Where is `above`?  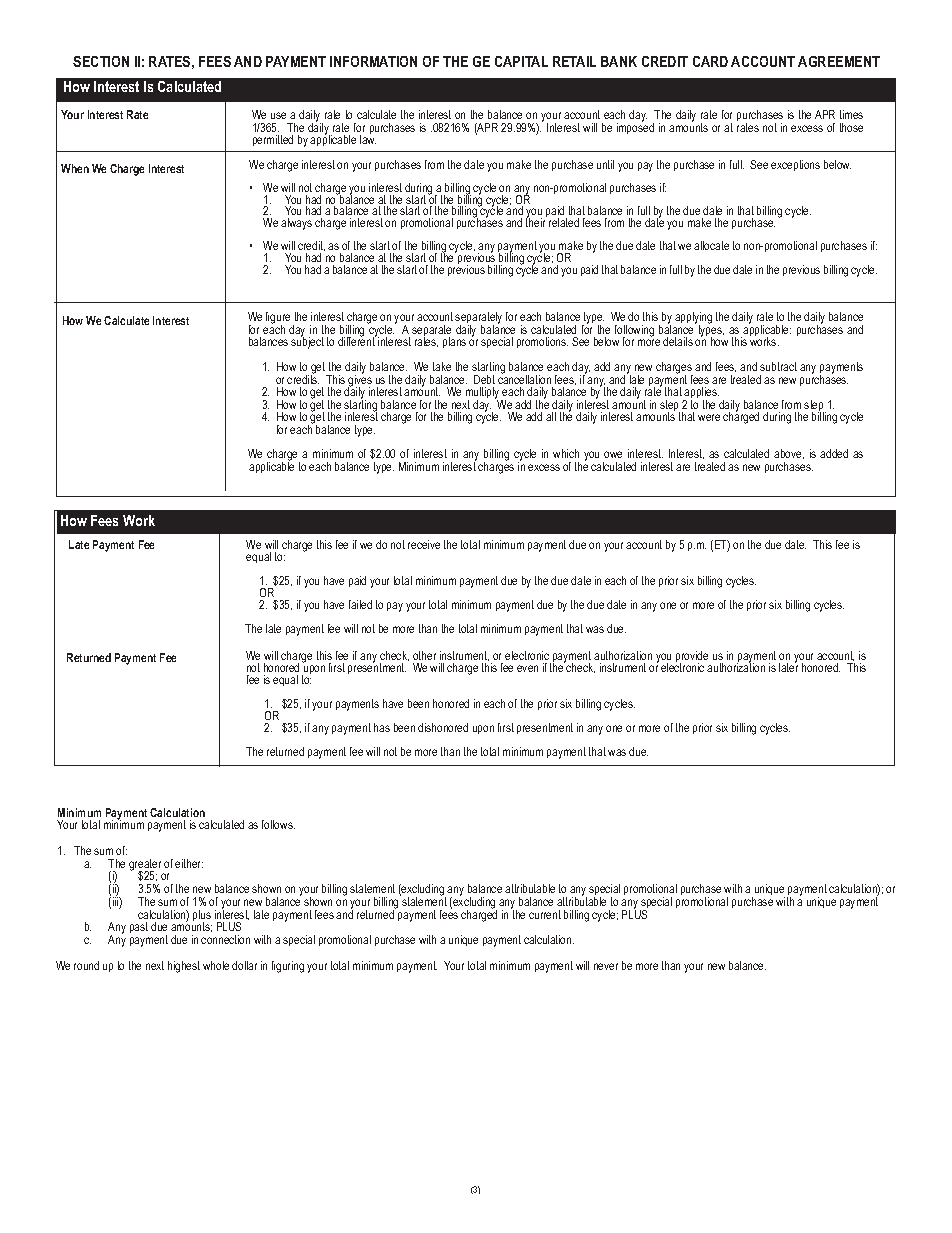 above is located at coordinates (789, 454).
